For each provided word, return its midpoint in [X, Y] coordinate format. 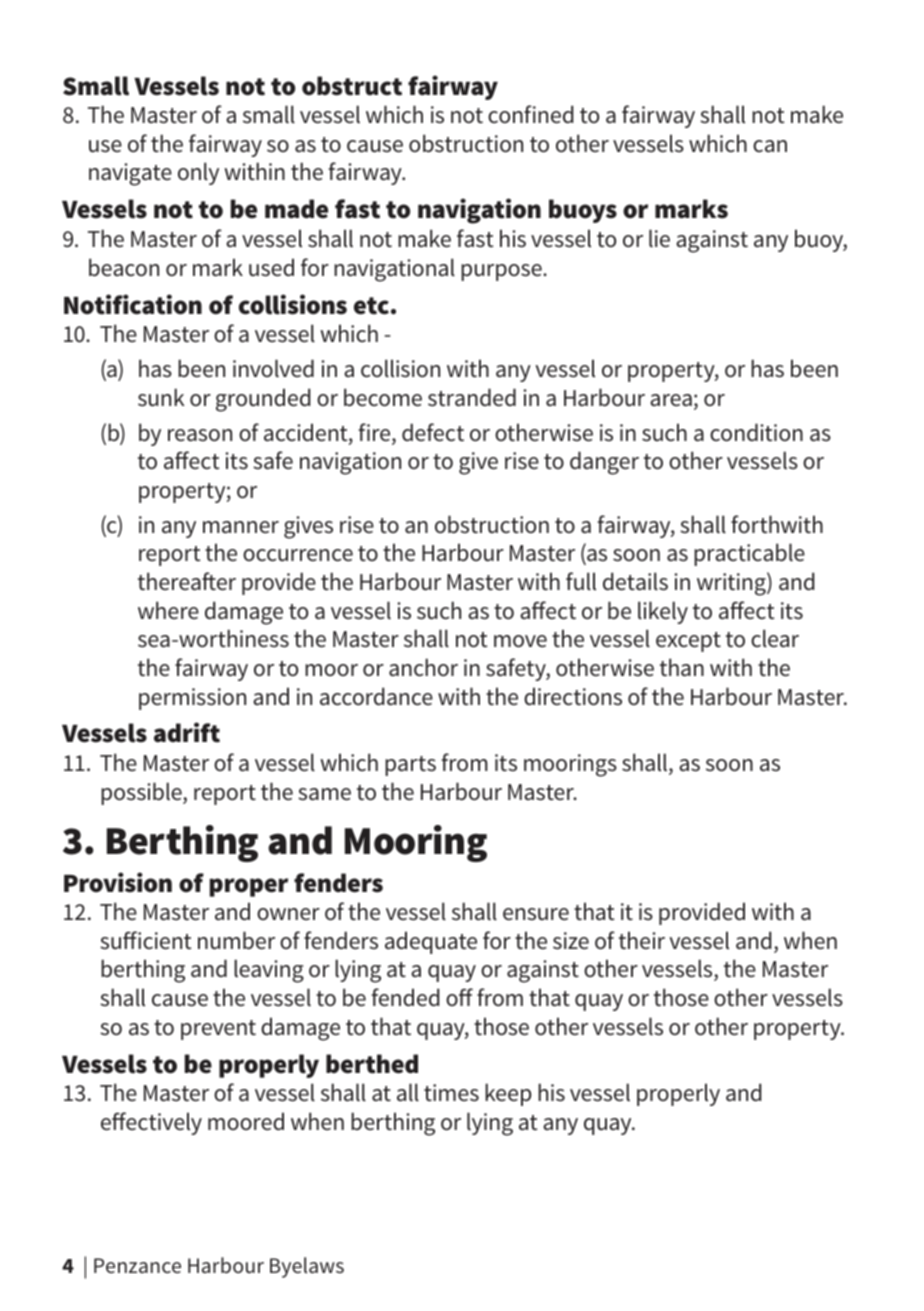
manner [241, 527]
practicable [749, 554]
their [642, 940]
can [770, 146]
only [198, 173]
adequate [431, 942]
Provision [118, 882]
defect [433, 432]
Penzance [137, 1265]
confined [530, 114]
